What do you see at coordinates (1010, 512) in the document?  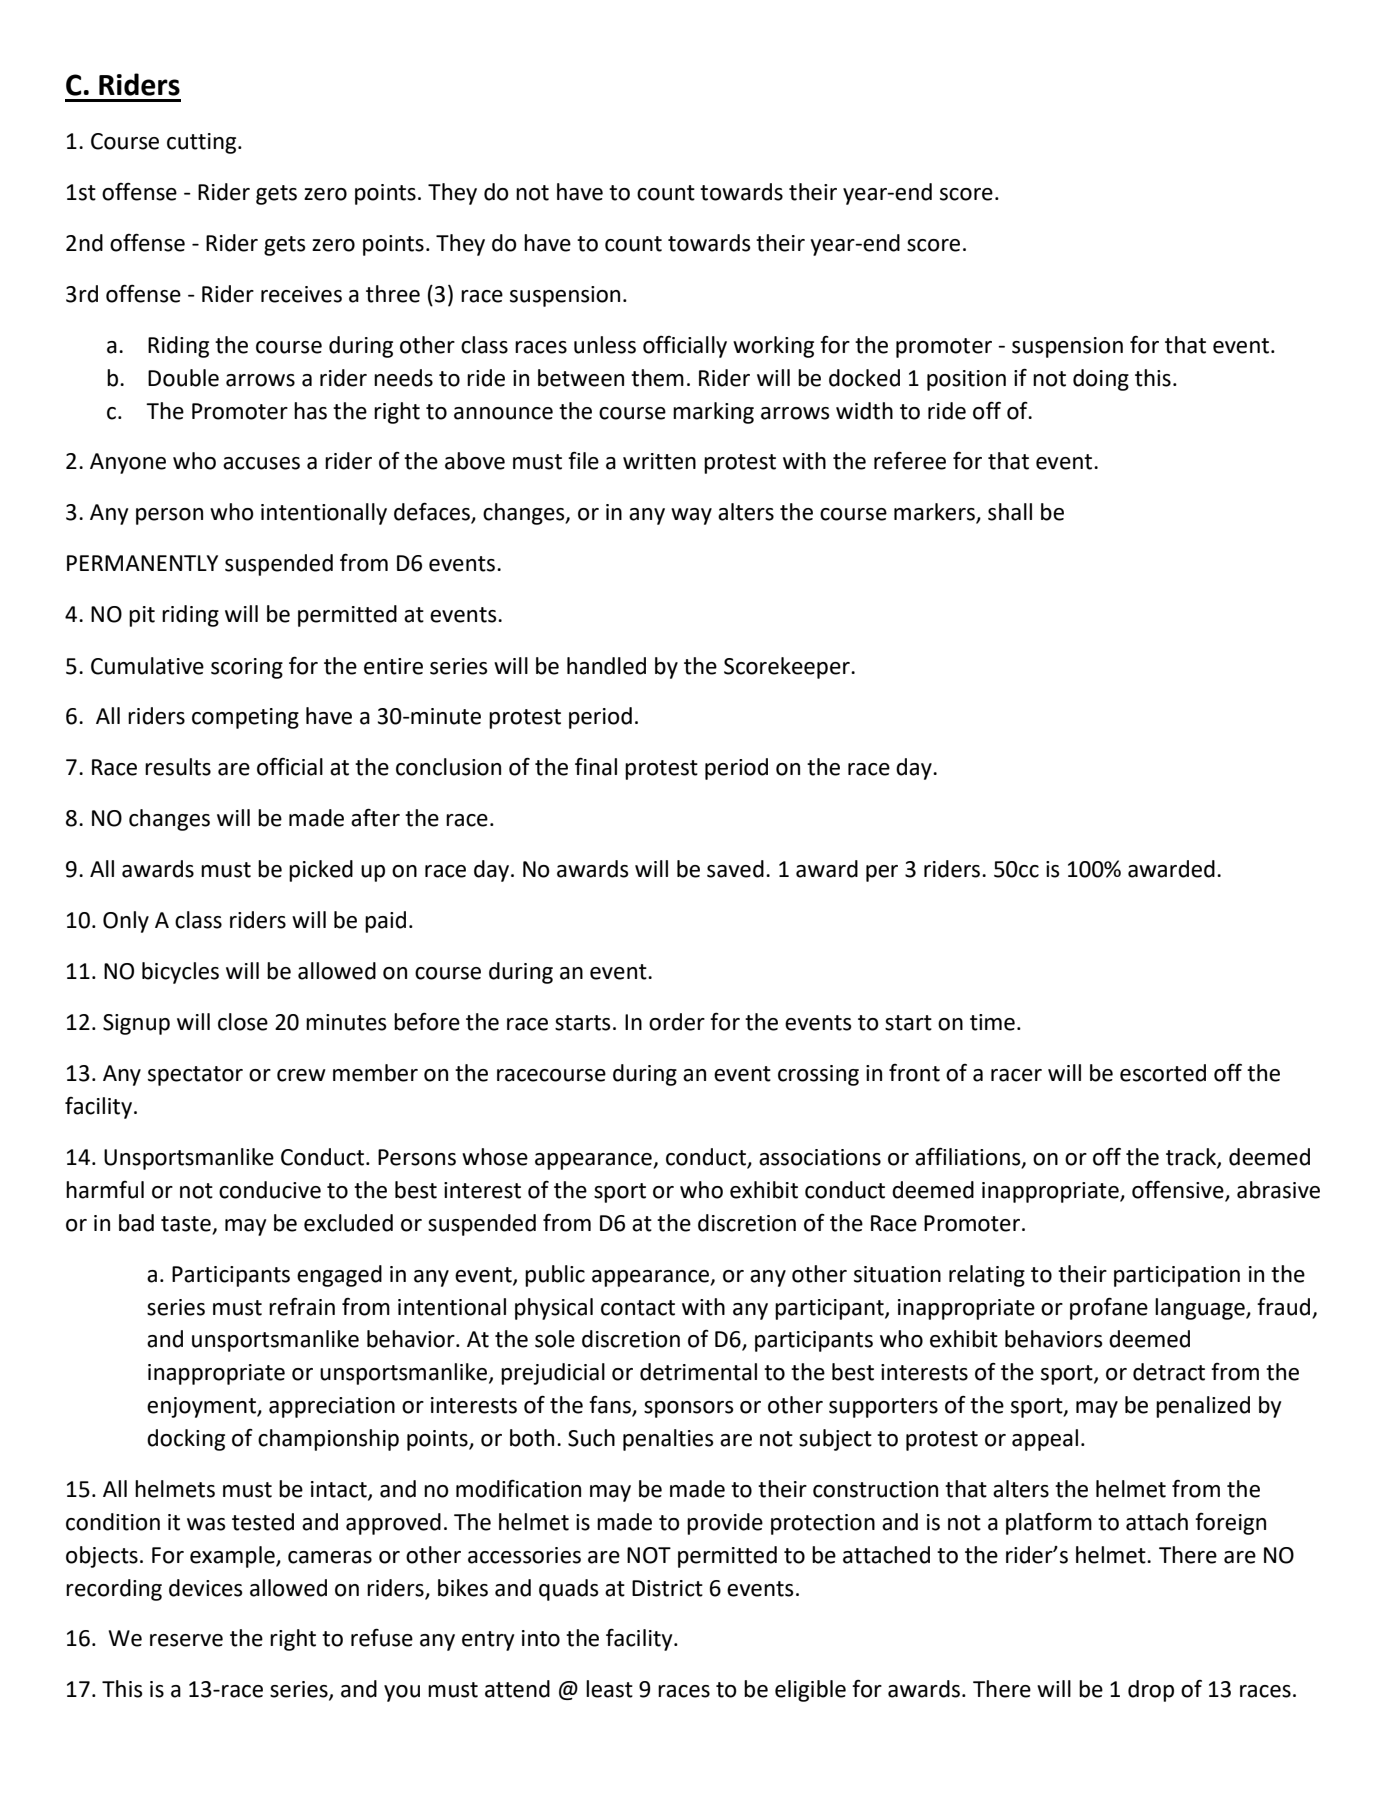 I see `shall` at bounding box center [1010, 512].
